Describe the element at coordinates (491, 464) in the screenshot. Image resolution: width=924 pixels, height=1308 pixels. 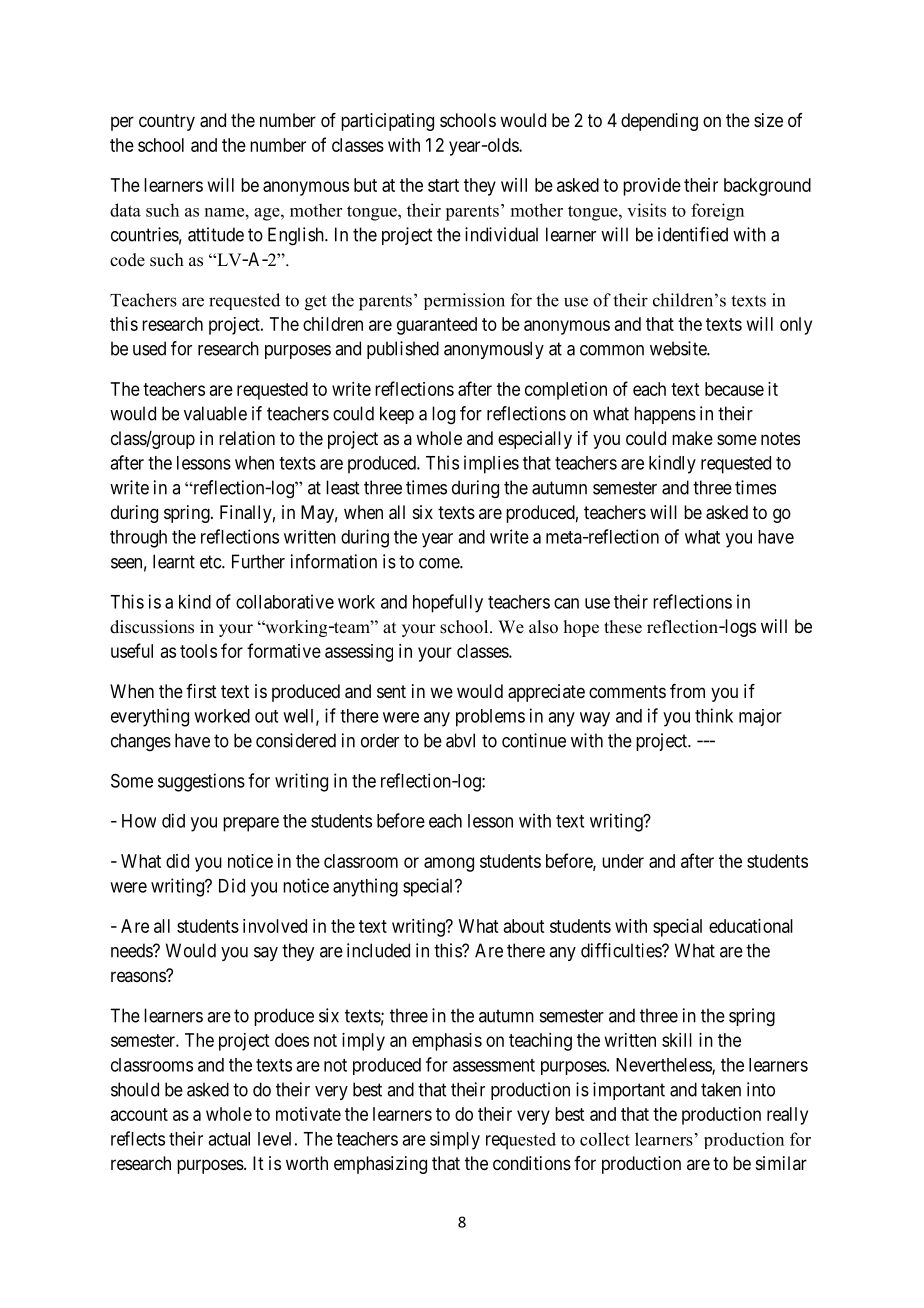
I see `implies` at that location.
